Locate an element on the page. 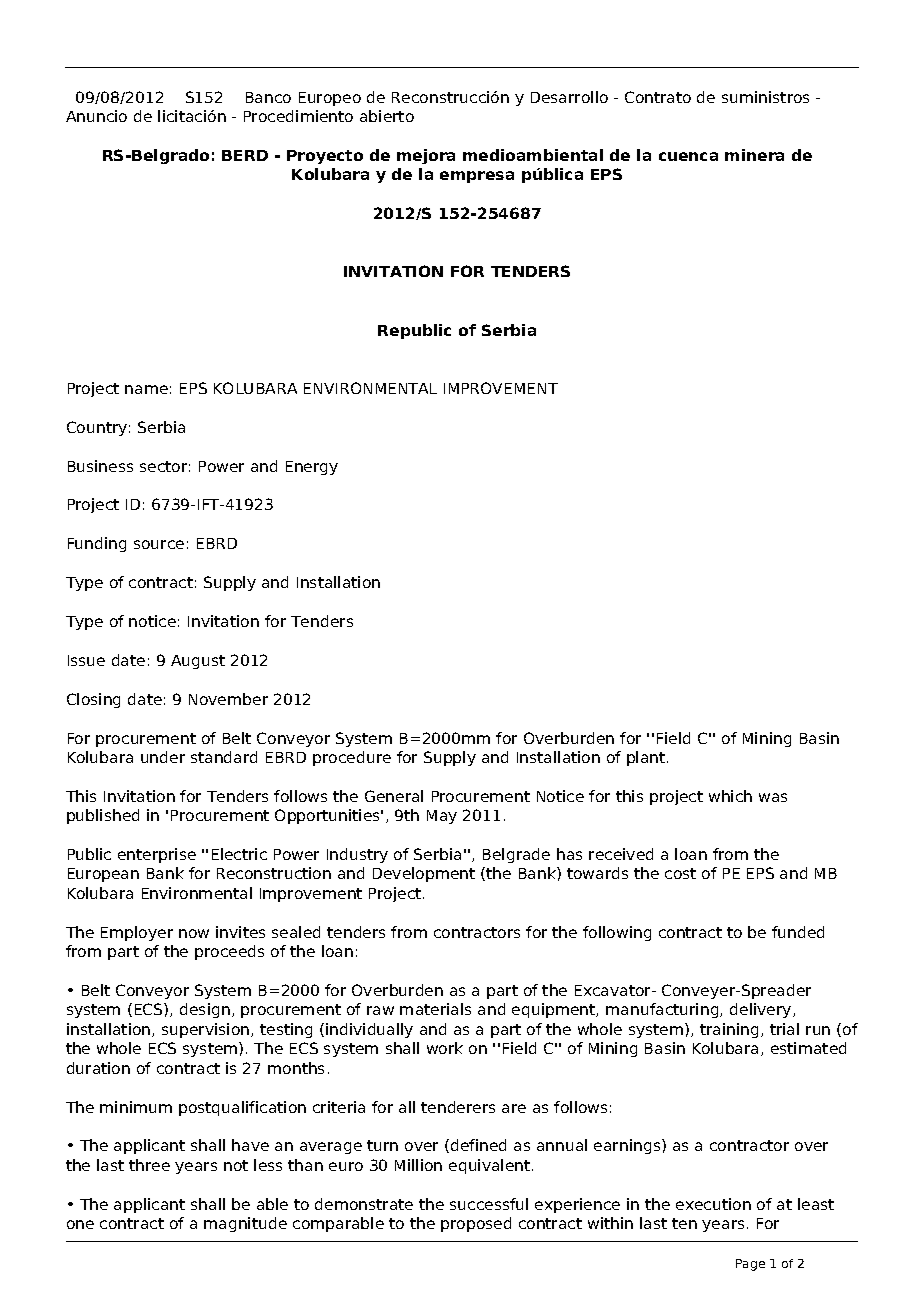  plant is located at coordinates (647, 758).
